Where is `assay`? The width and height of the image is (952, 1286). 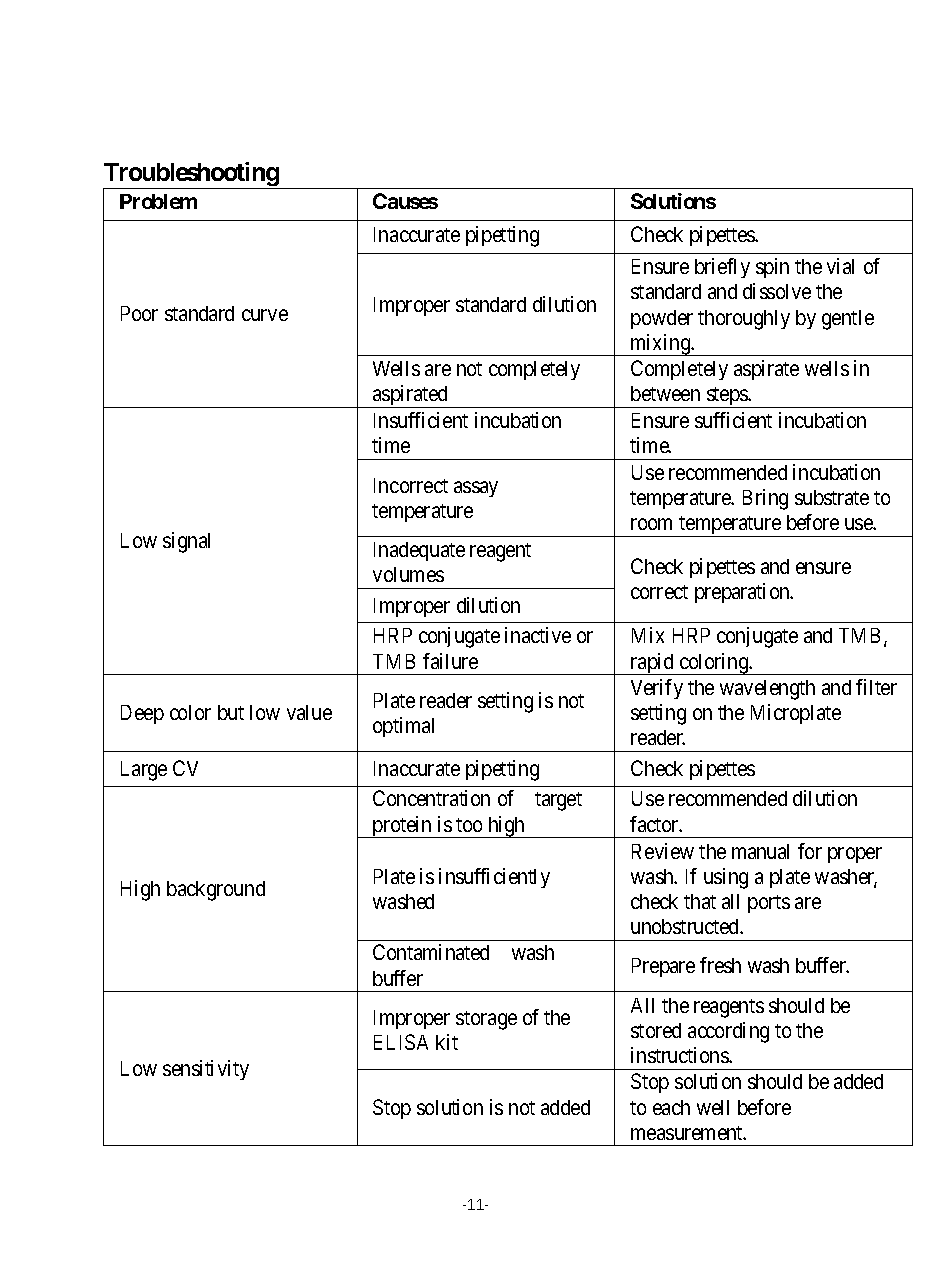 assay is located at coordinates (476, 489).
